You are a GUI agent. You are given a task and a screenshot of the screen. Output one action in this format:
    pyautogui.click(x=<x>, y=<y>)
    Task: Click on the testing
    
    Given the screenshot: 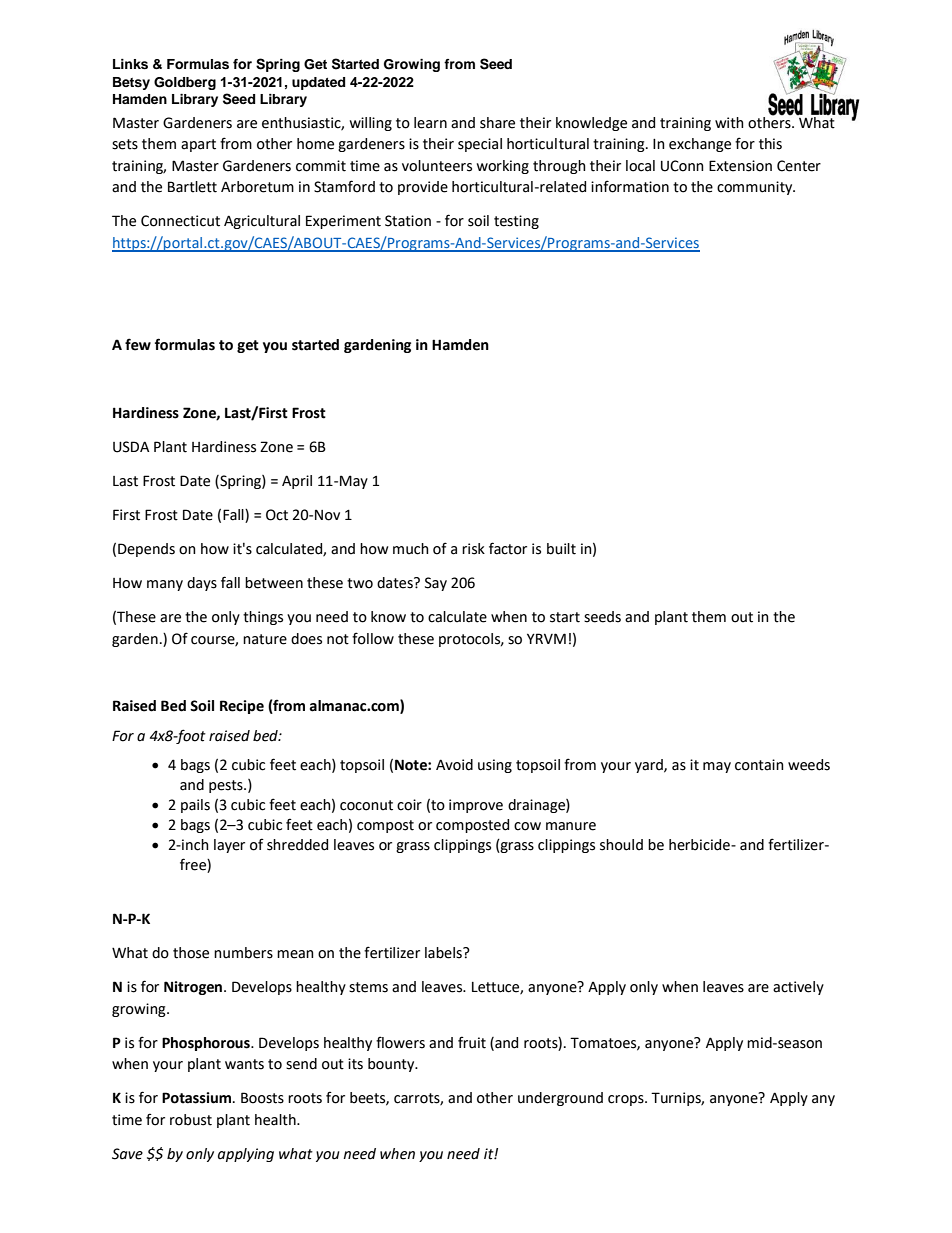 What is the action you would take?
    pyautogui.click(x=516, y=222)
